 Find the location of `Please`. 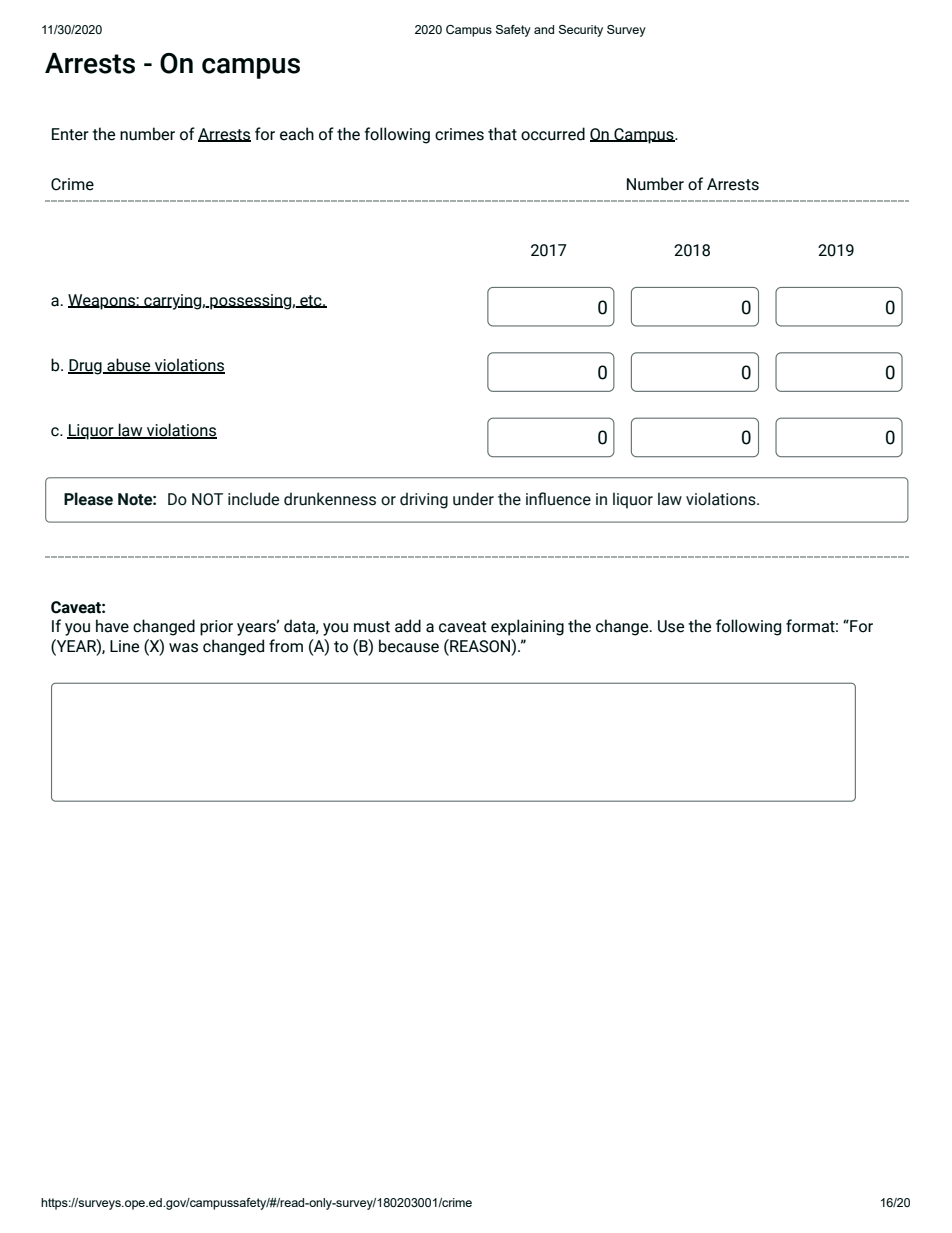

Please is located at coordinates (88, 499).
